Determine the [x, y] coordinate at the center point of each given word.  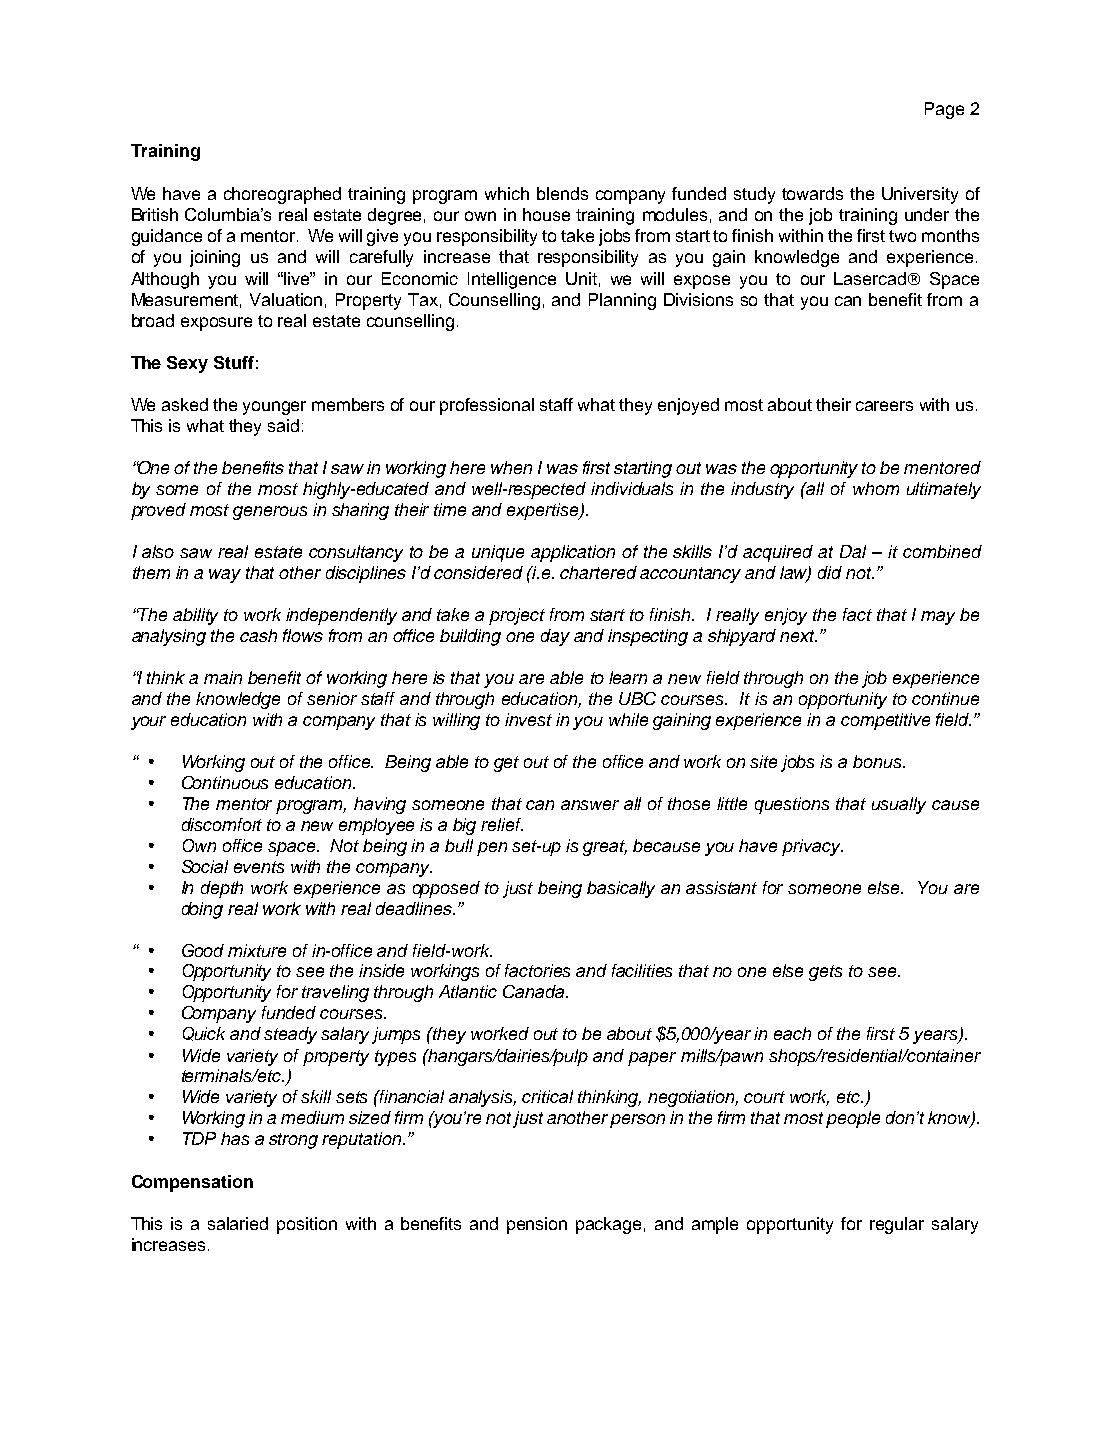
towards [812, 193]
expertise [544, 511]
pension [537, 1225]
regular [897, 1225]
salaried [238, 1223]
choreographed [282, 195]
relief [502, 824]
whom [876, 488]
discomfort [222, 824]
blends [562, 193]
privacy [812, 847]
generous [270, 513]
